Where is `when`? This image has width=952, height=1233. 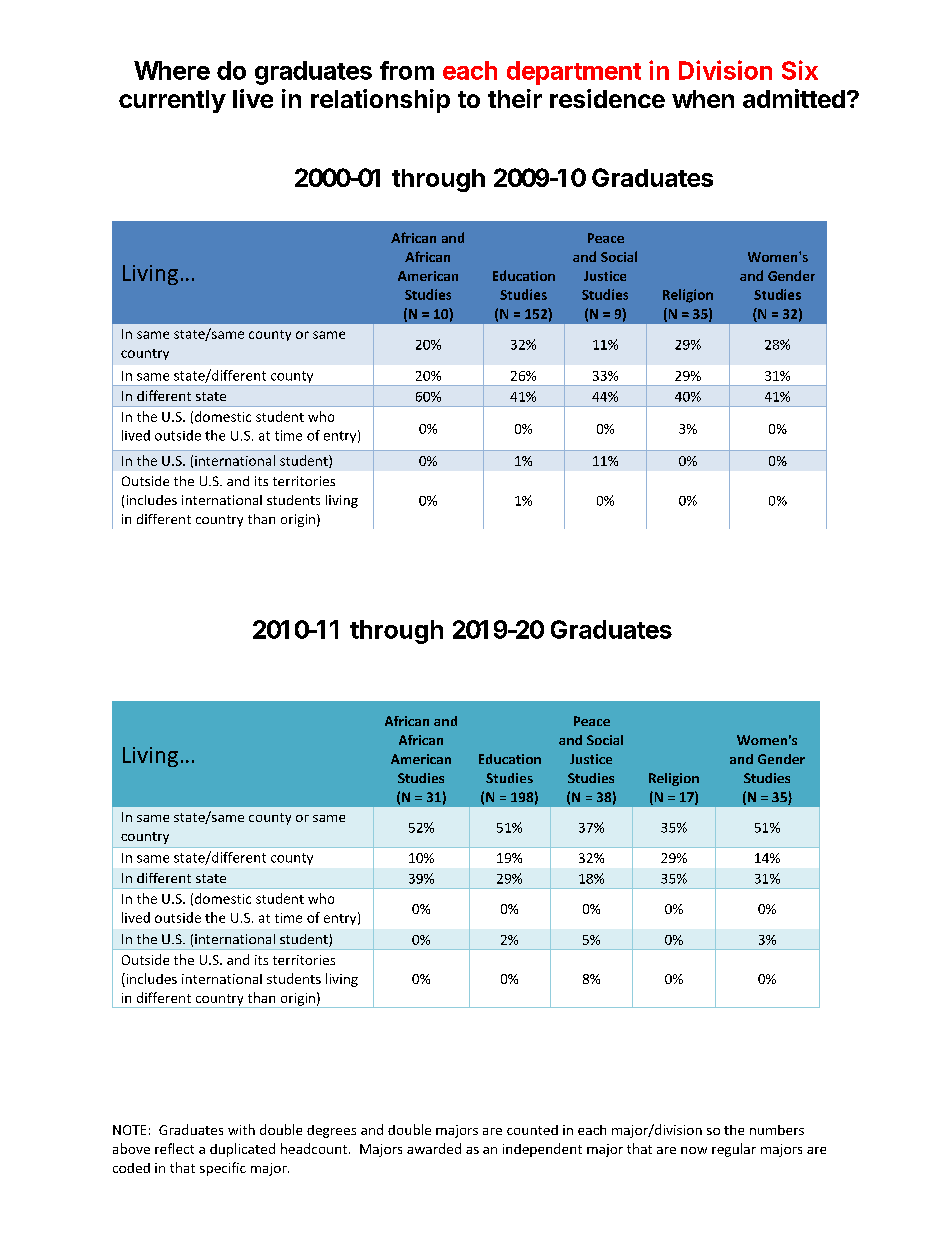 when is located at coordinates (703, 99).
